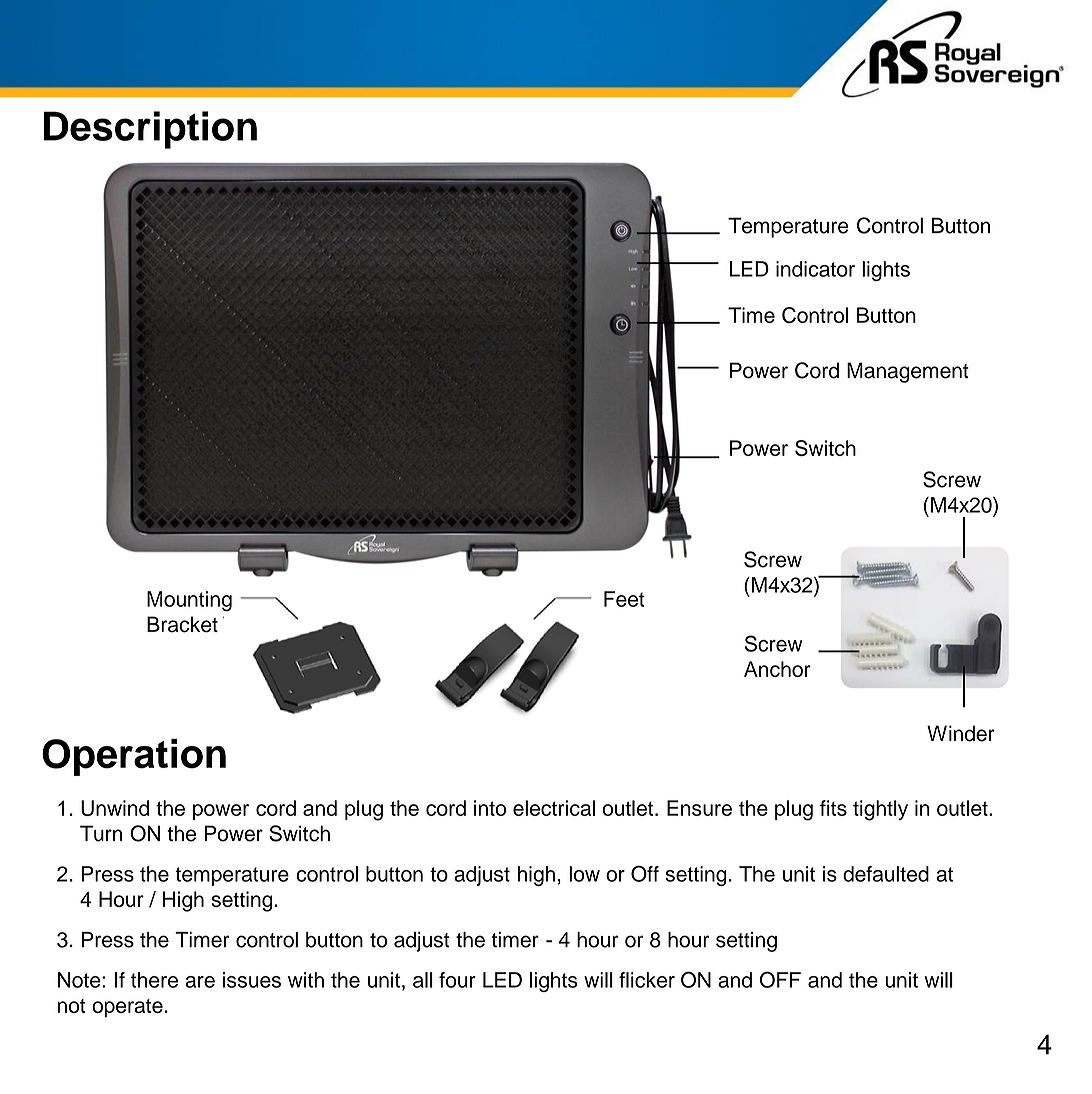  Describe the element at coordinates (115, 808) in the document. I see `Unwind` at that location.
